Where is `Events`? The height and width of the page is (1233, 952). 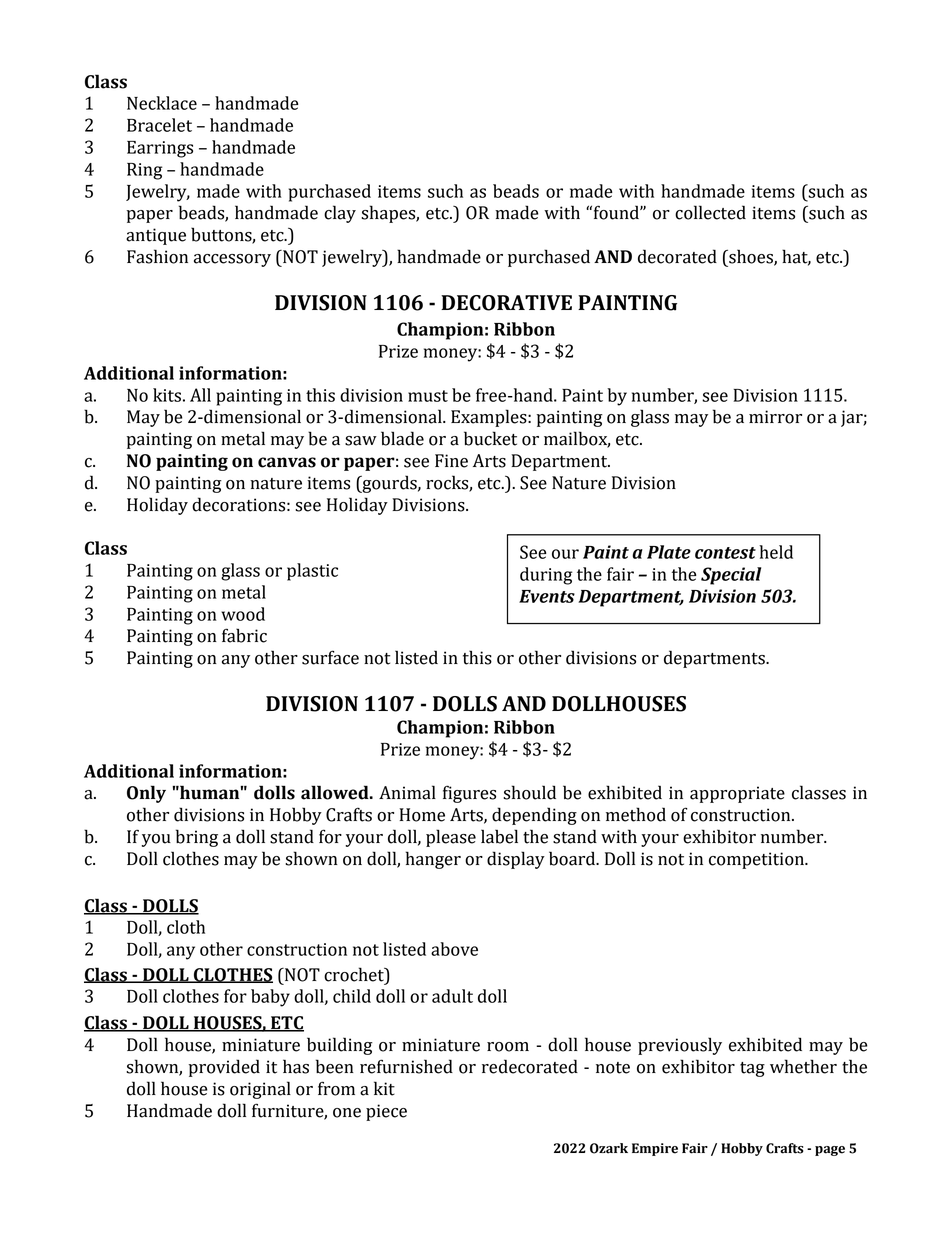
Events is located at coordinates (547, 596).
